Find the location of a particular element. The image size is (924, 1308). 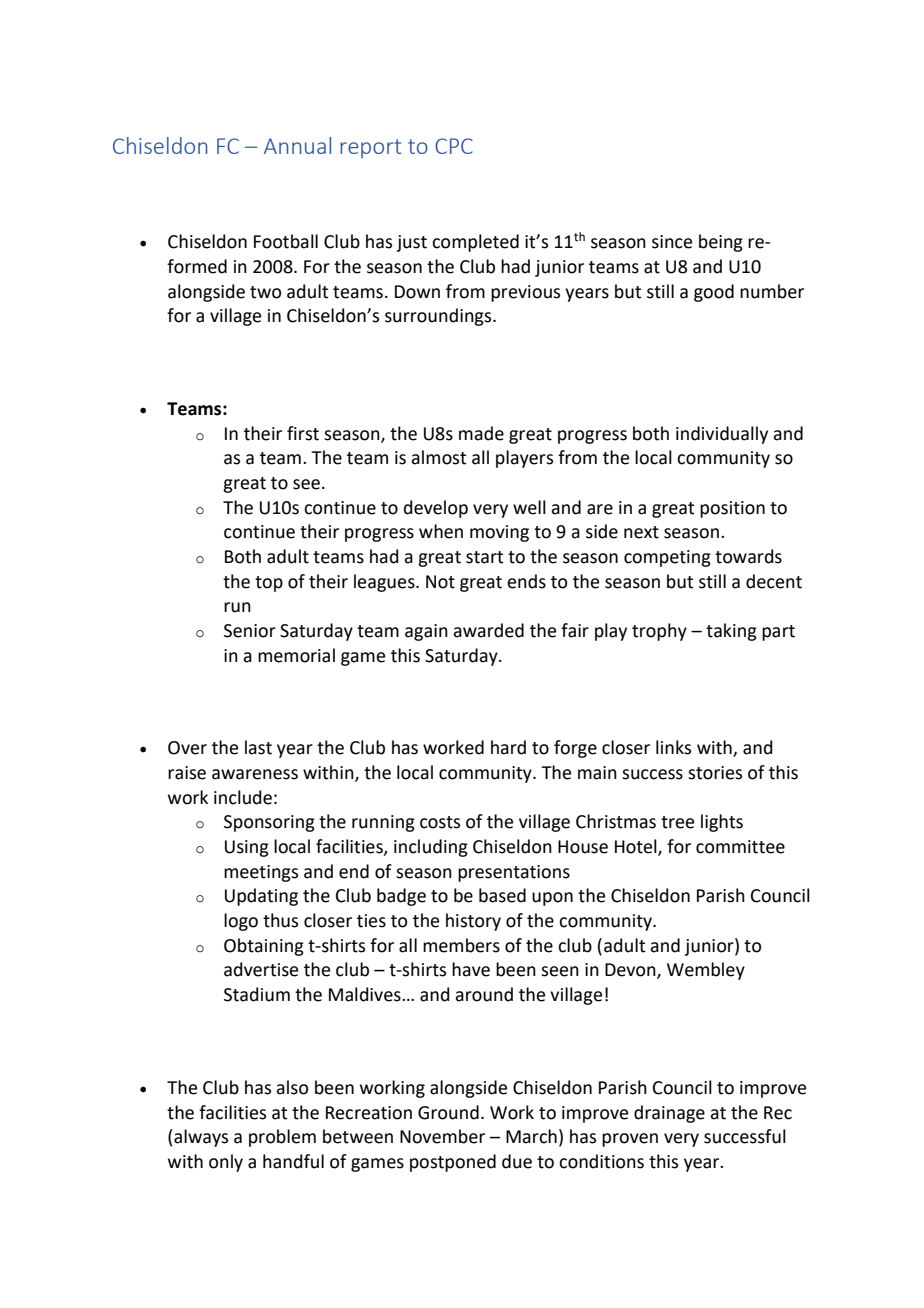

Senior is located at coordinates (250, 631).
